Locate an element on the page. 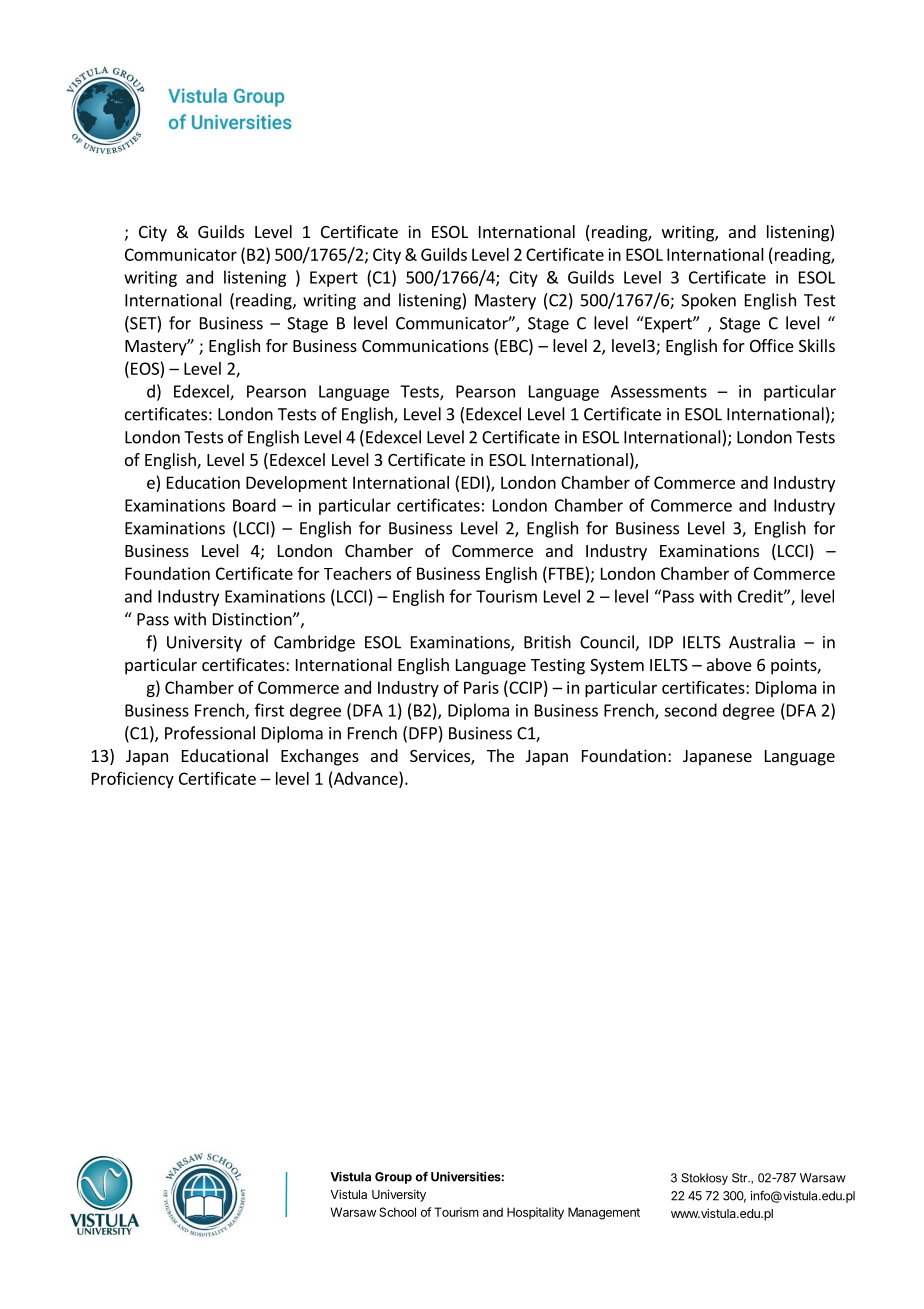 This page has width=924, height=1309. Hospitality is located at coordinates (535, 1213).
